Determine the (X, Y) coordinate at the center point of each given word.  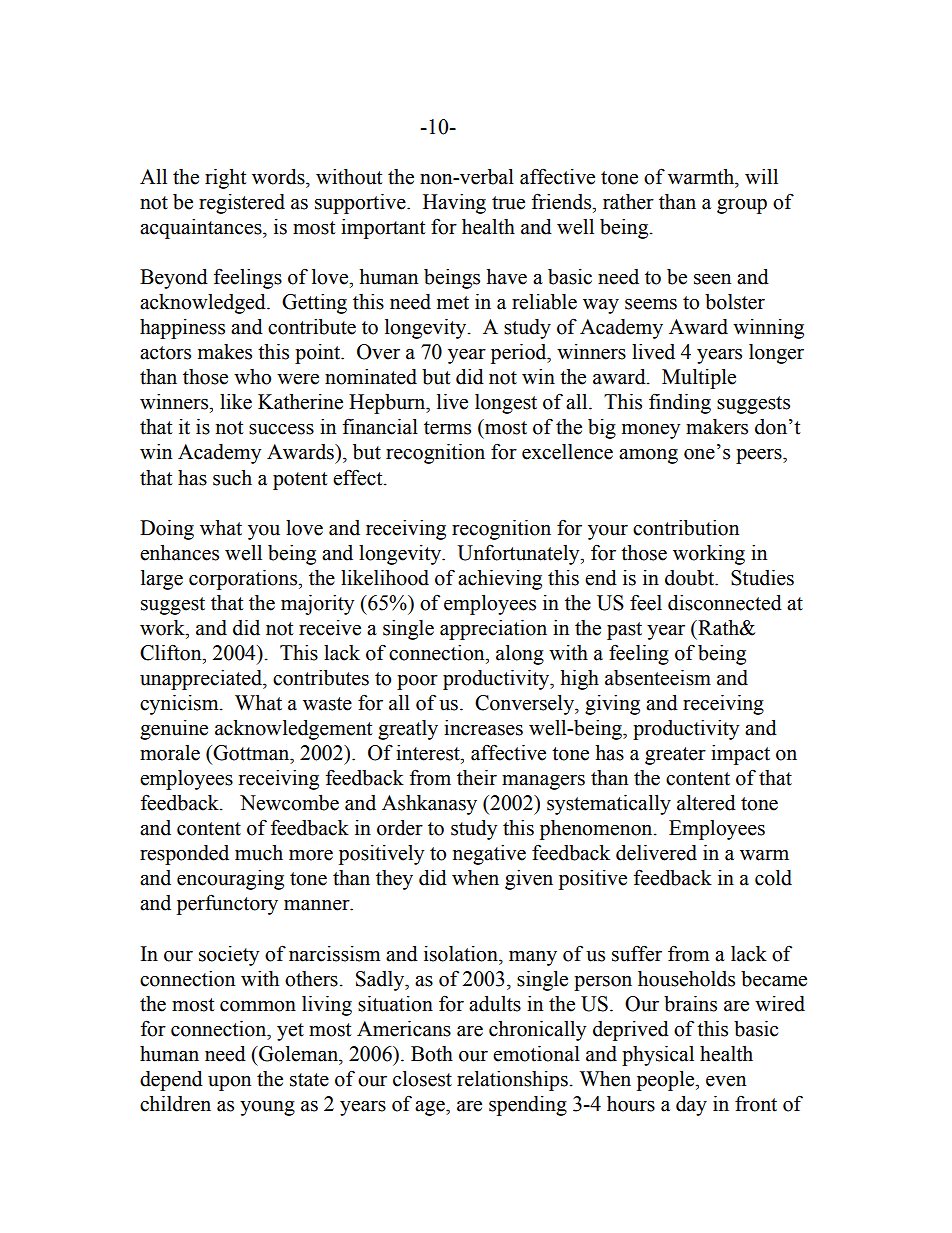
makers (717, 427)
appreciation (493, 630)
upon (229, 1083)
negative (489, 855)
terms (447, 428)
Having (454, 204)
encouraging (230, 880)
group (742, 206)
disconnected (725, 603)
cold (773, 878)
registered (242, 204)
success (281, 429)
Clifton (172, 653)
